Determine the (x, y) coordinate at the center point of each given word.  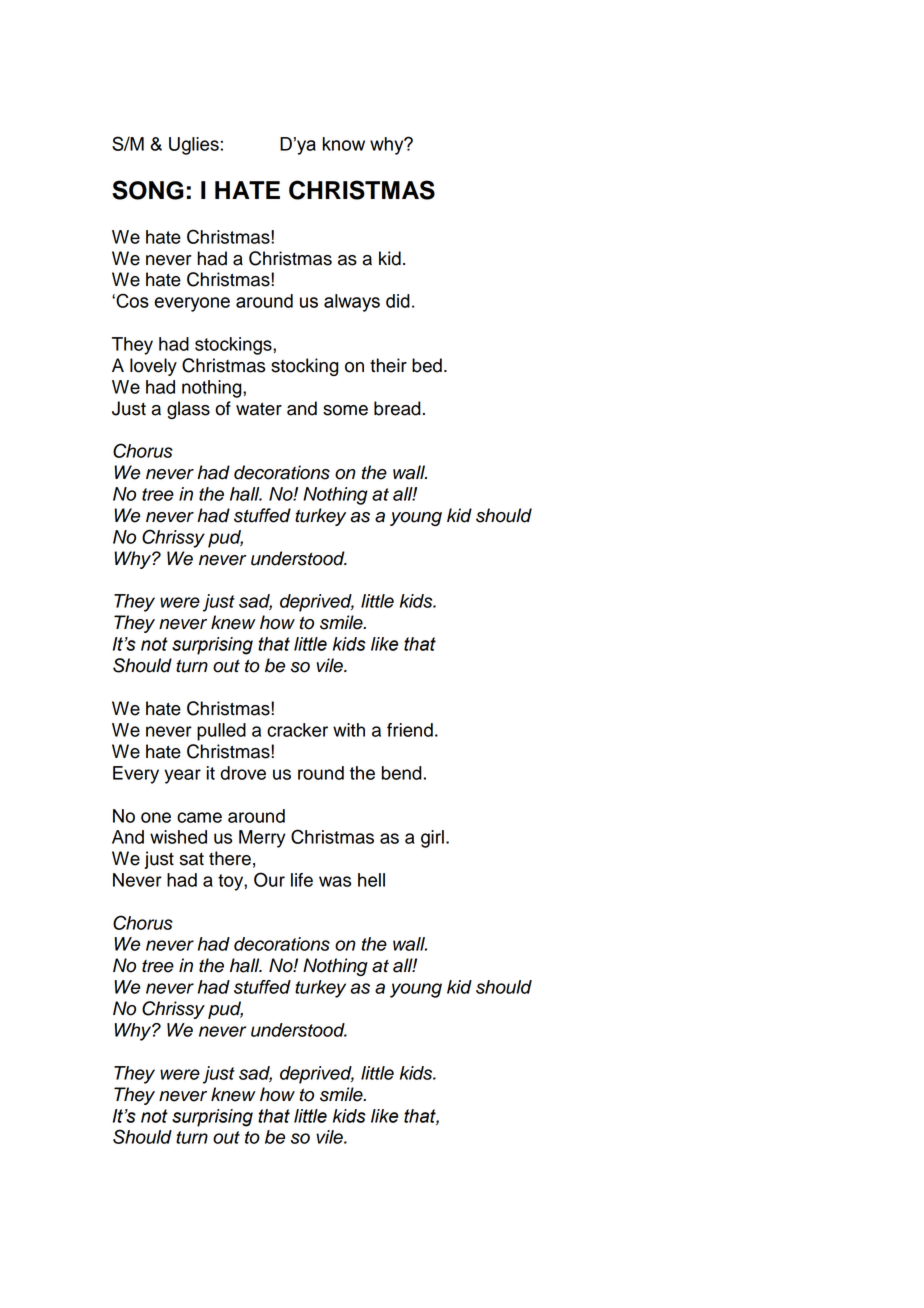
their (388, 365)
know (344, 144)
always (352, 303)
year (182, 776)
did (398, 301)
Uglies (194, 146)
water (259, 409)
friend (410, 730)
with (349, 730)
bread (397, 408)
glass (188, 410)
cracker (297, 730)
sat (192, 859)
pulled (221, 732)
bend (402, 773)
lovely (153, 367)
